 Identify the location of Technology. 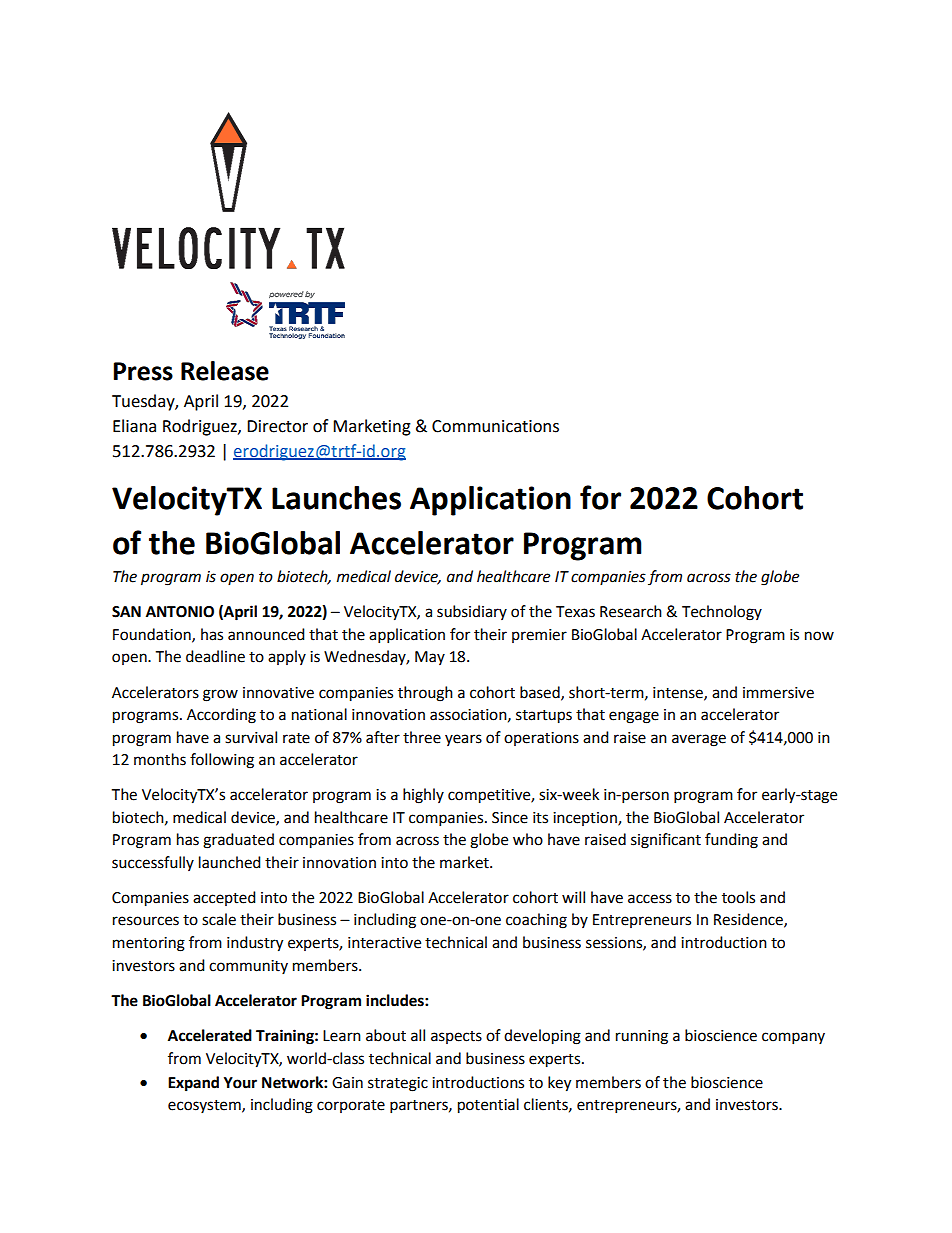
(722, 613).
